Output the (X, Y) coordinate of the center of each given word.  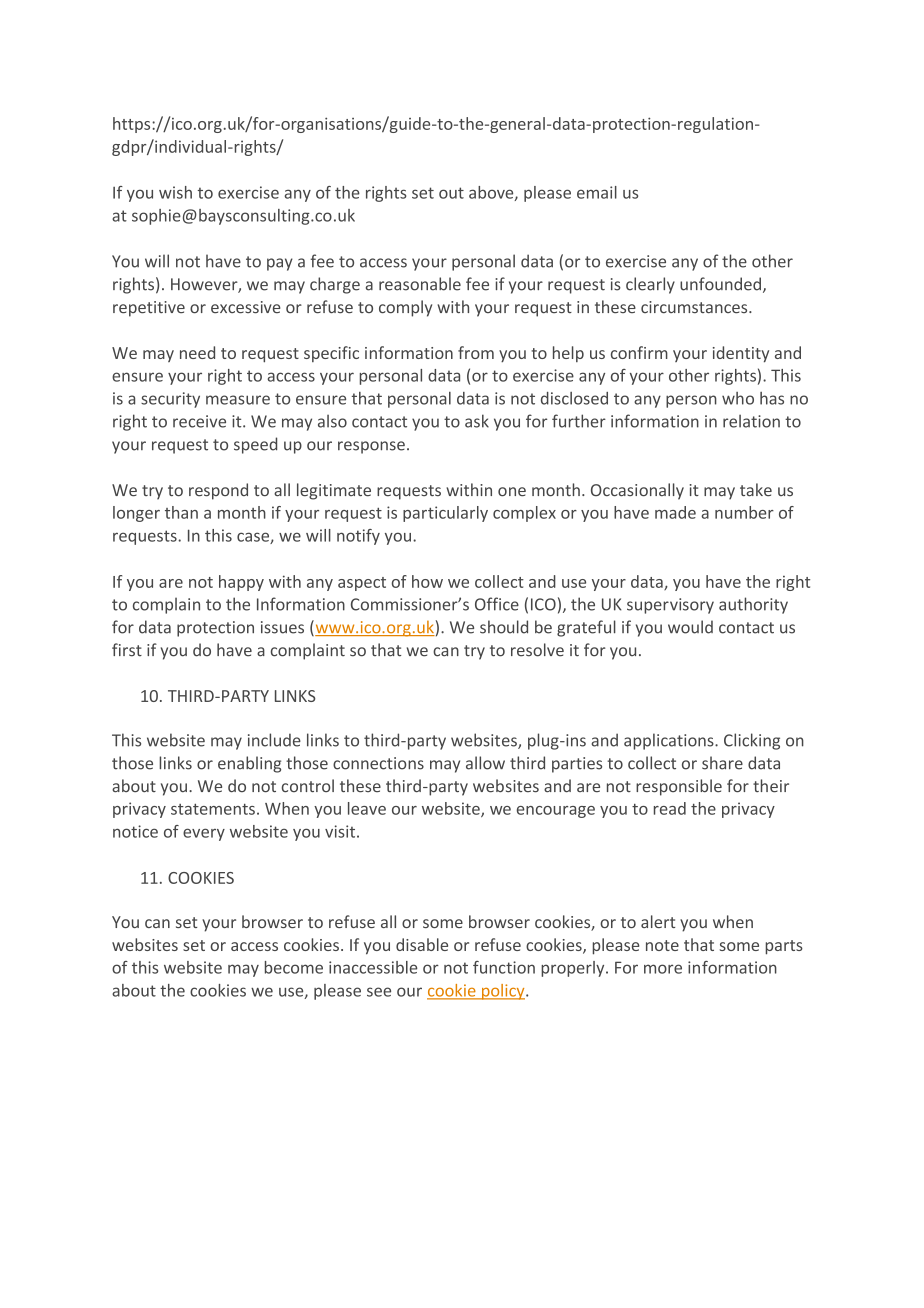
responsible (679, 787)
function (504, 967)
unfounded (720, 284)
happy (241, 583)
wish (175, 192)
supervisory (670, 606)
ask (477, 421)
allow (485, 763)
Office (497, 604)
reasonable (420, 284)
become (294, 967)
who (738, 398)
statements (213, 809)
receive (199, 421)
